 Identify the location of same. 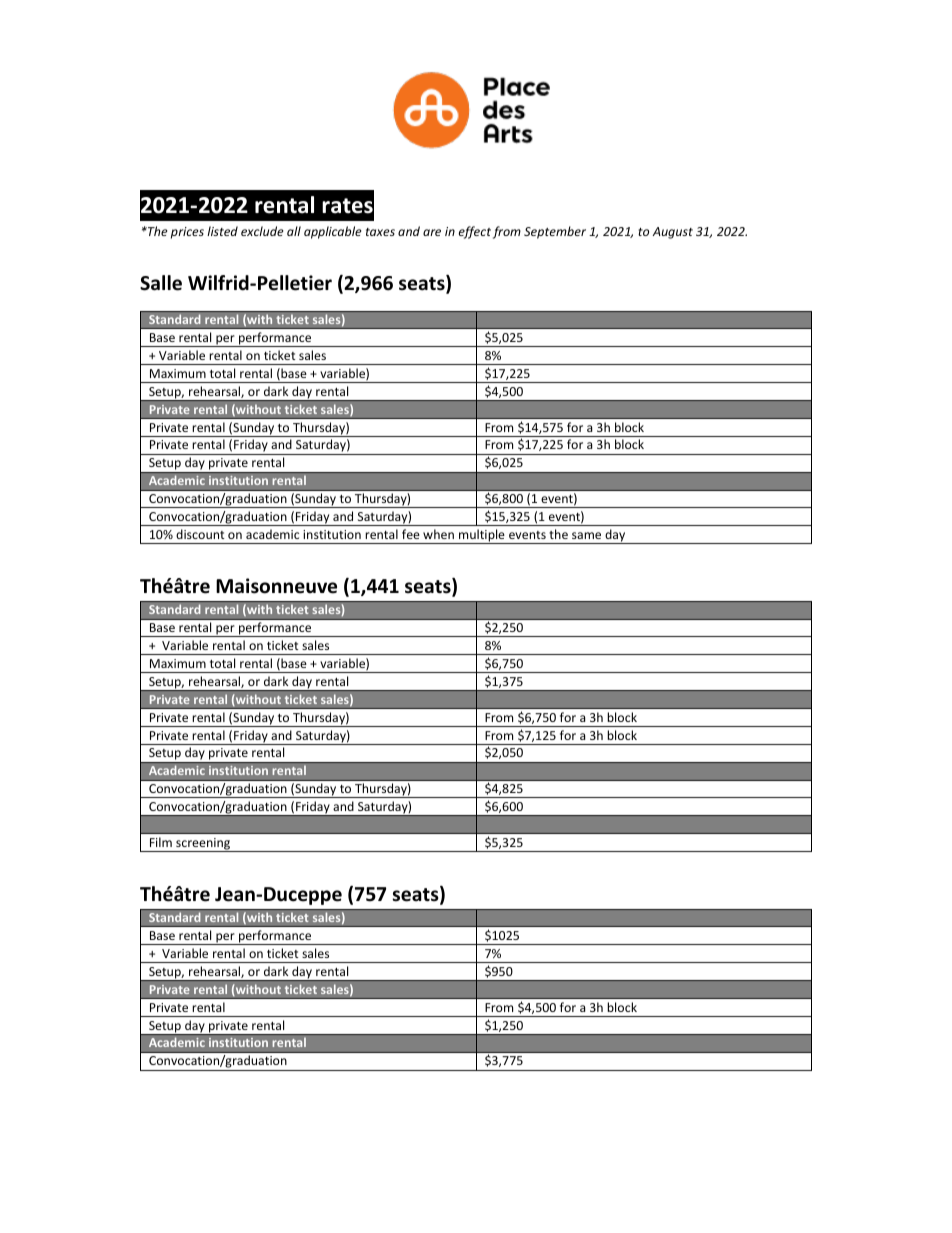
(586, 535).
